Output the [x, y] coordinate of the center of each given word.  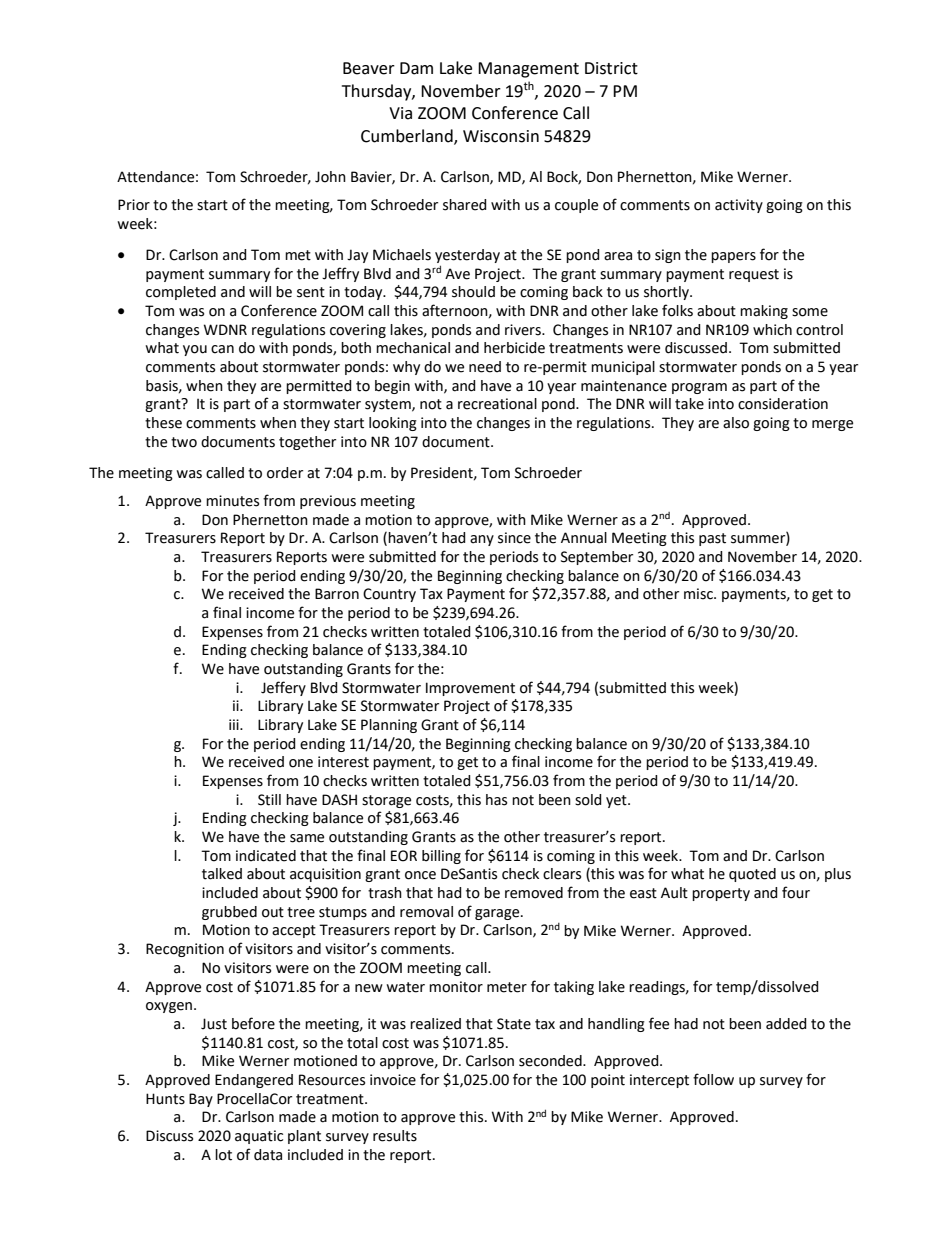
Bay [201, 1100]
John [330, 177]
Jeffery [283, 688]
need [485, 367]
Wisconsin [501, 136]
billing [441, 857]
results [395, 1136]
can [222, 349]
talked [222, 874]
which [772, 330]
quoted [752, 875]
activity [739, 206]
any [482, 540]
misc [699, 594]
